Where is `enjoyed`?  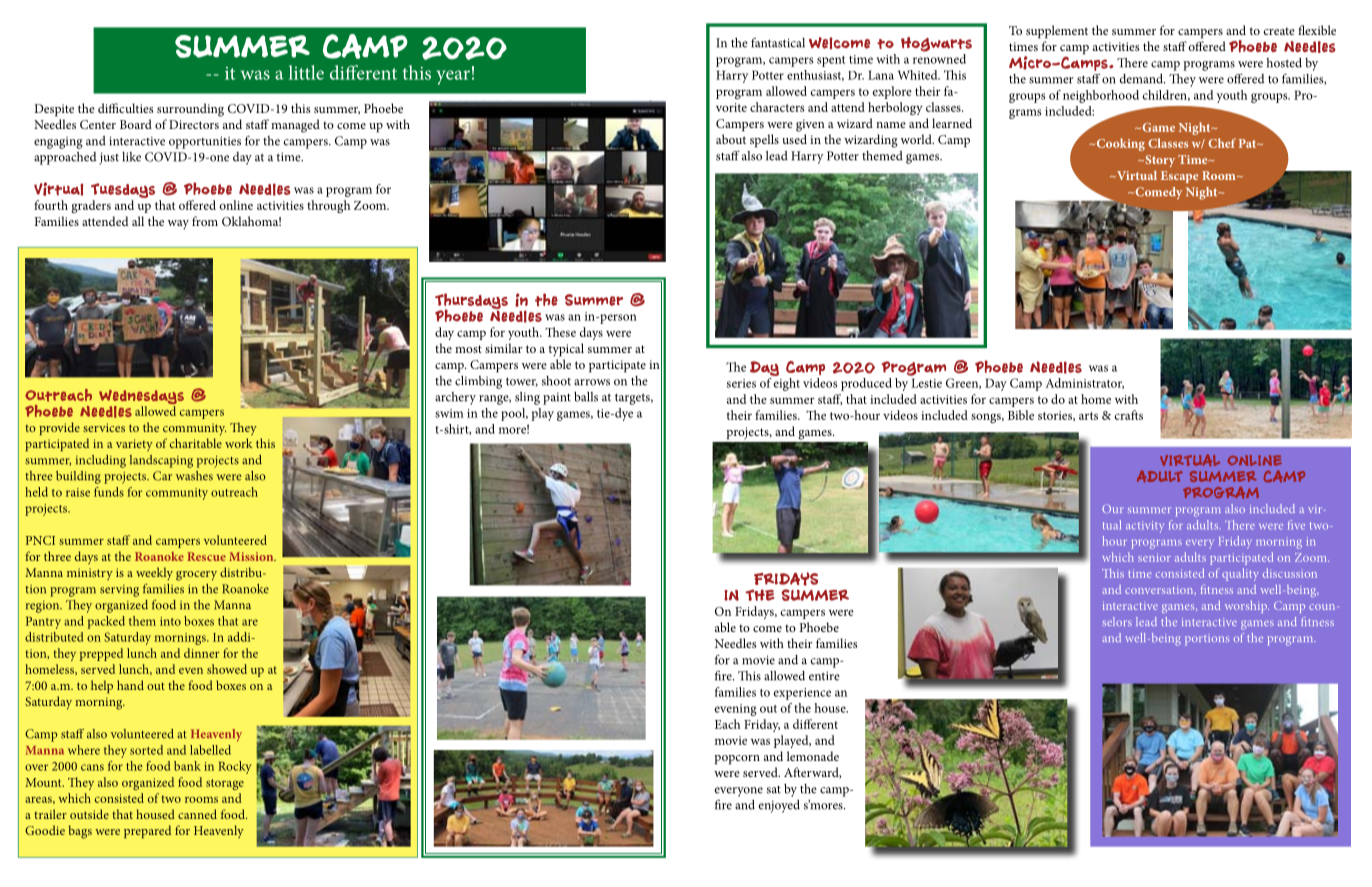 enjoyed is located at coordinates (779, 806).
